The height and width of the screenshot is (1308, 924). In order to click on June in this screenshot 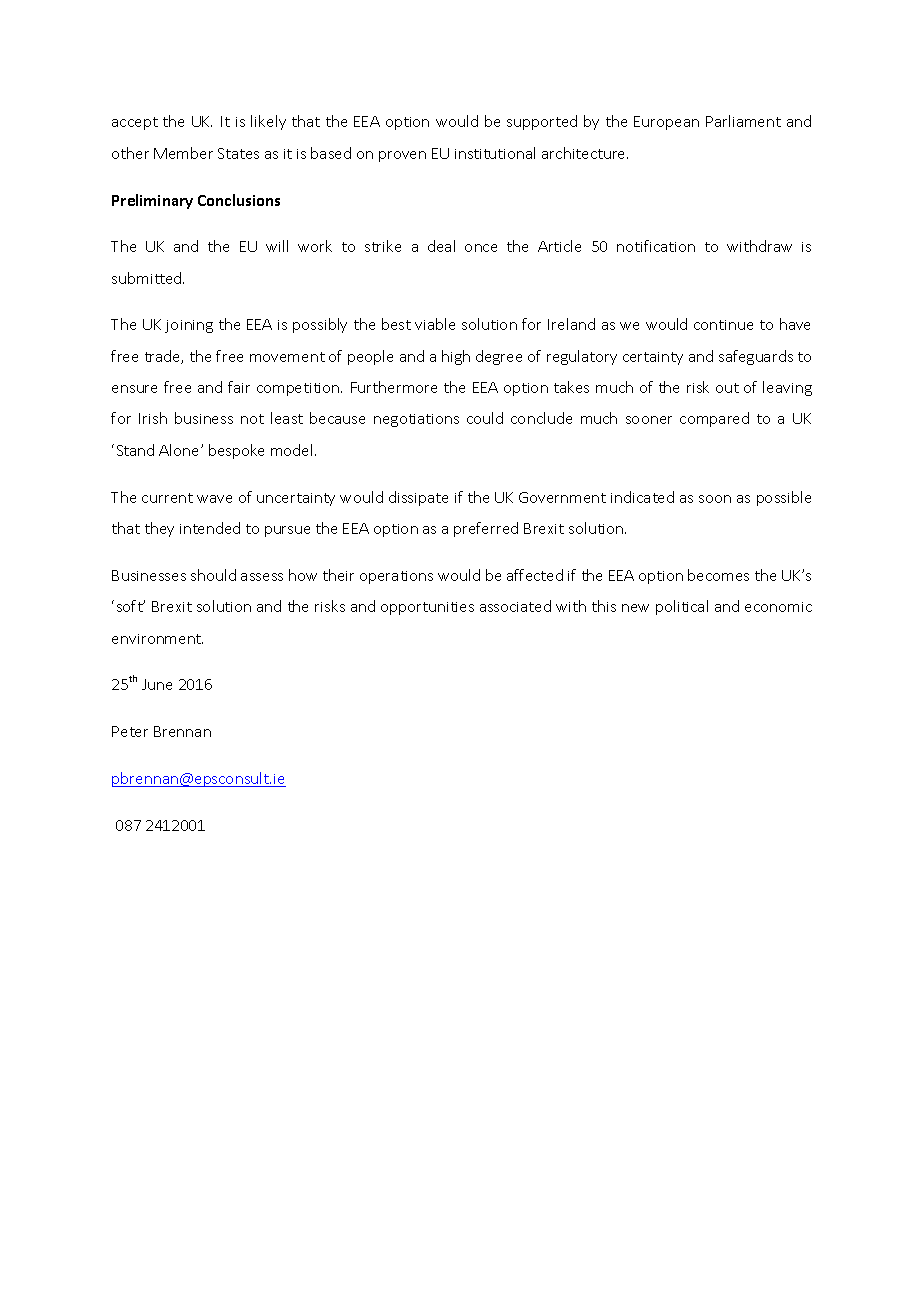, I will do `click(157, 684)`.
